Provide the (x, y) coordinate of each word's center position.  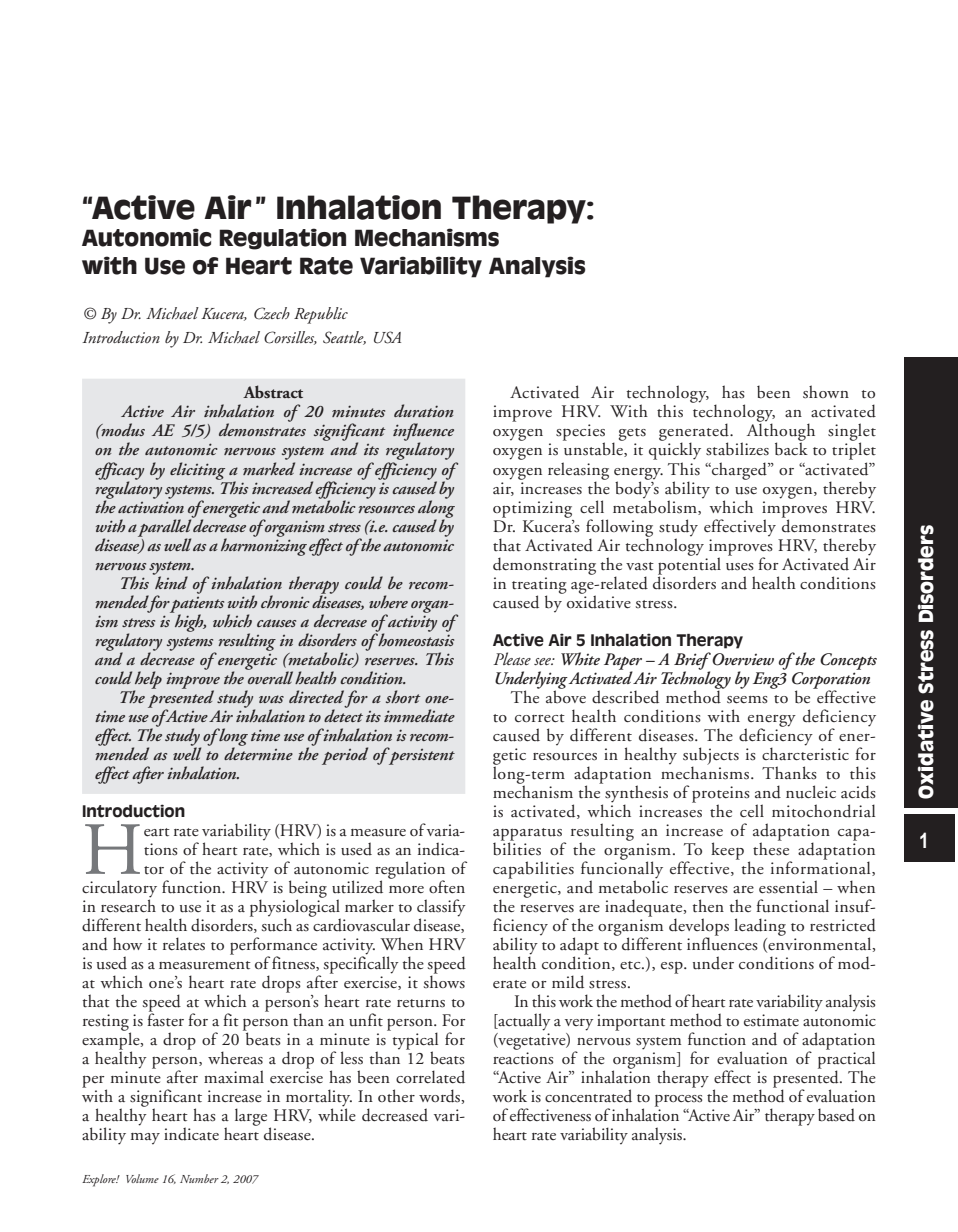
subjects (711, 757)
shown (826, 392)
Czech (272, 313)
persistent (420, 756)
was (271, 699)
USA (387, 337)
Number (199, 1178)
